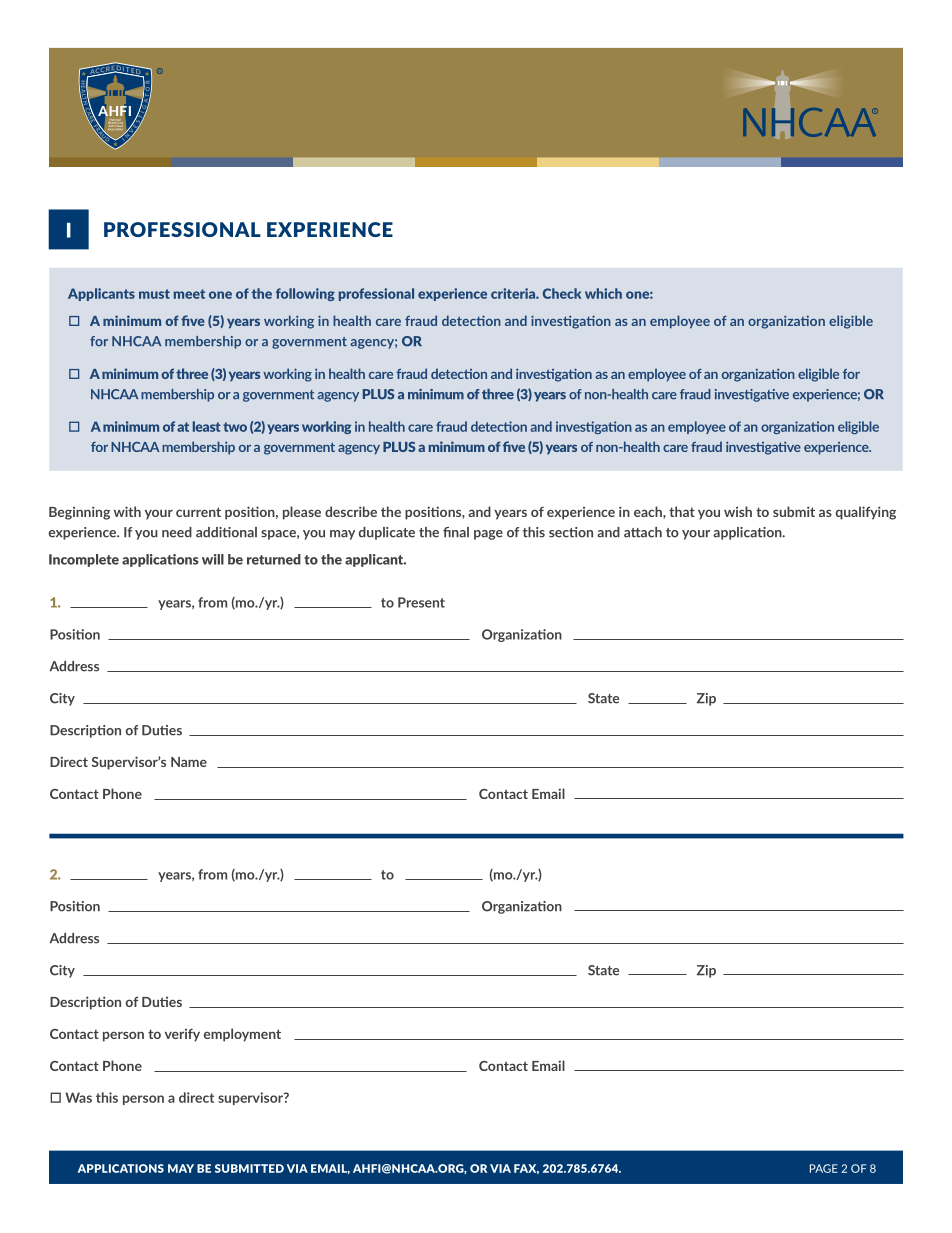 The width and height of the document is (952, 1233). I want to click on Was, so click(78, 1097).
